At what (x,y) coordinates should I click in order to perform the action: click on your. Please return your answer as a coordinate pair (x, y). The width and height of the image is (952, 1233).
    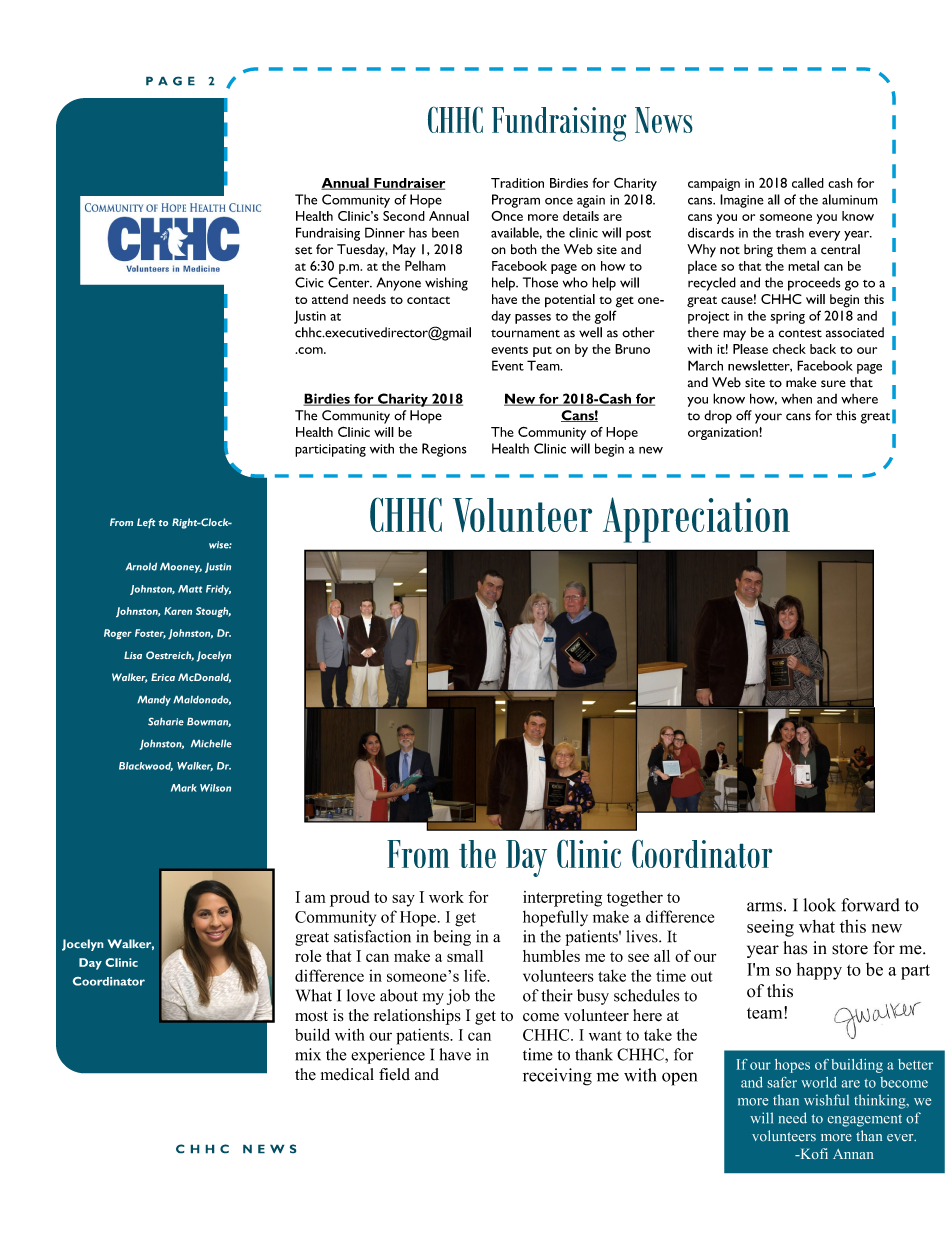
    Looking at the image, I should click on (768, 418).
